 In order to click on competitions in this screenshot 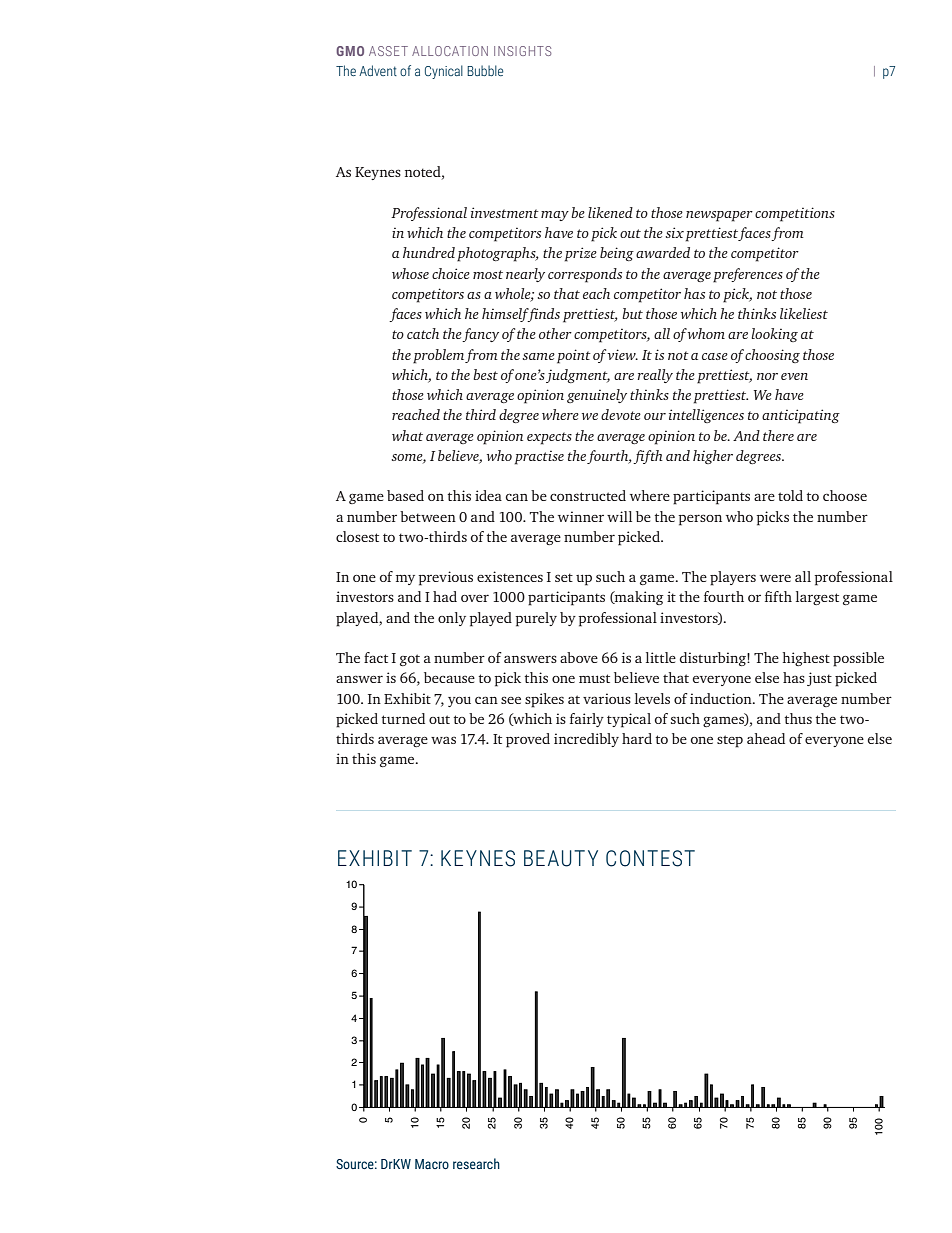, I will do `click(795, 214)`.
